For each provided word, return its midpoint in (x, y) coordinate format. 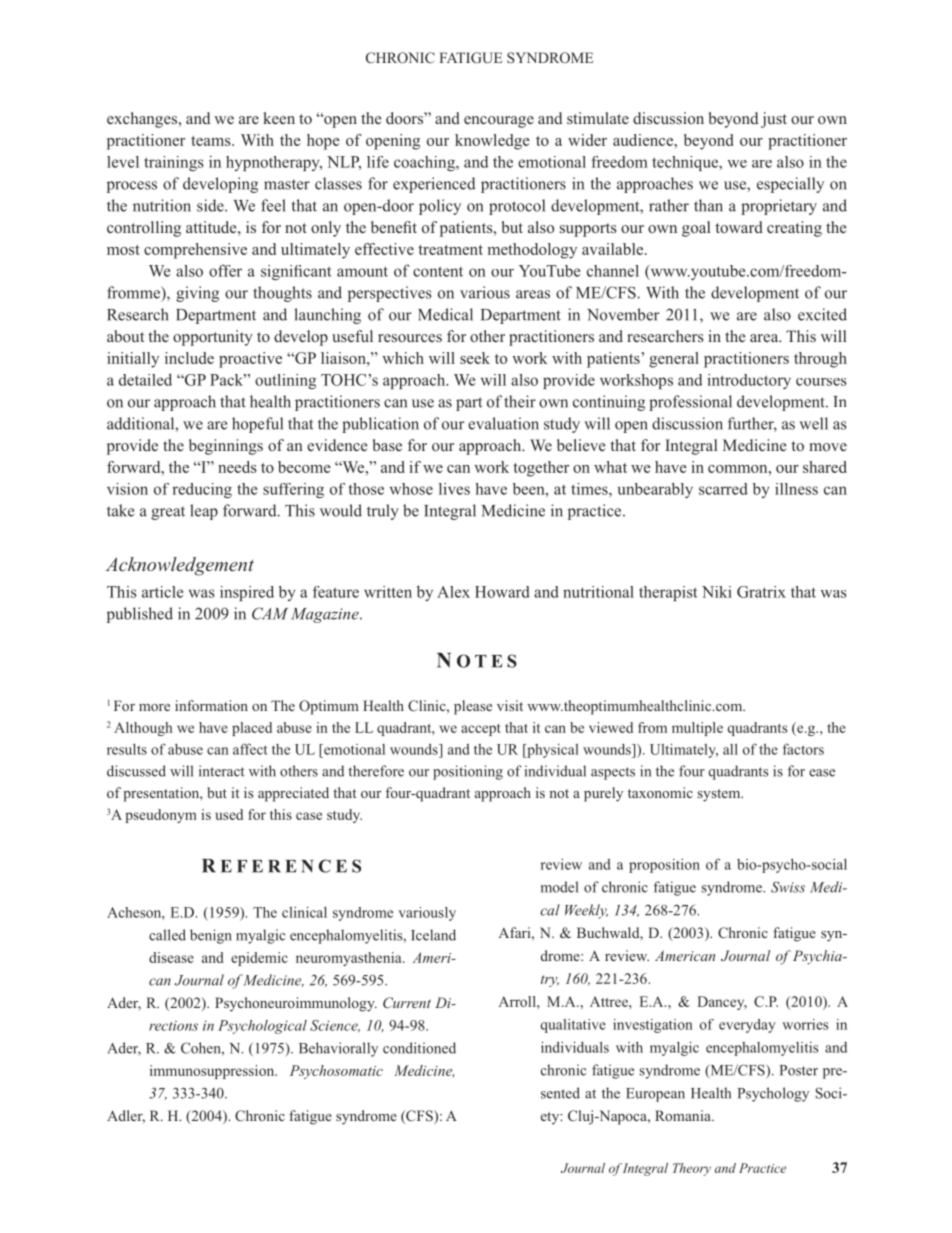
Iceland (433, 935)
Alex (453, 592)
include (189, 358)
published (140, 615)
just (774, 120)
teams (212, 141)
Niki (717, 592)
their (520, 401)
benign (211, 936)
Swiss (788, 887)
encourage (499, 122)
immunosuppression (213, 1072)
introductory (749, 381)
